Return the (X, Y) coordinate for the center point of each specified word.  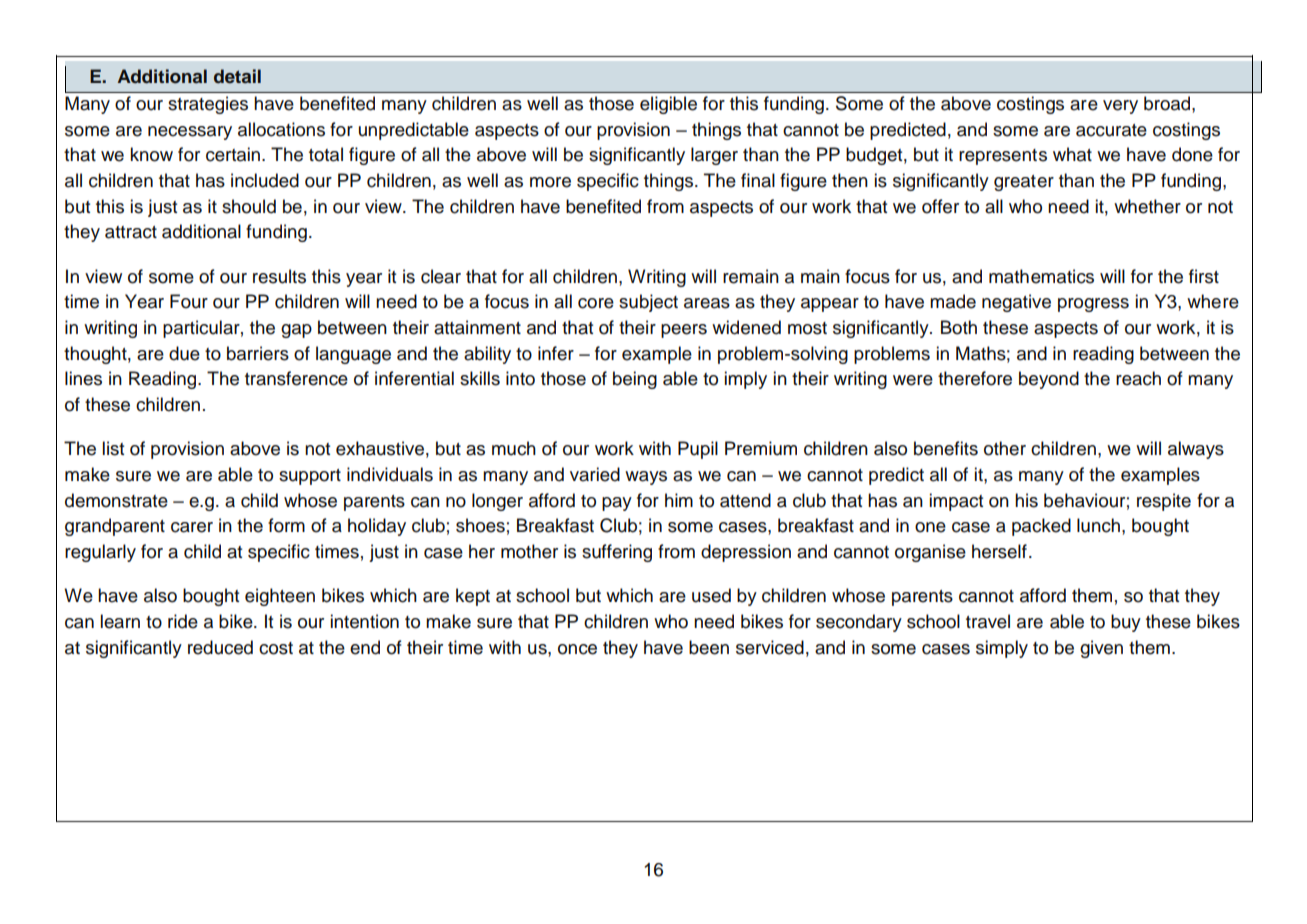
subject (648, 303)
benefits (946, 448)
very (1120, 107)
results (279, 276)
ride (183, 621)
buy (1126, 623)
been (709, 647)
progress (1093, 305)
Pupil (698, 450)
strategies (208, 105)
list (113, 448)
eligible (668, 105)
